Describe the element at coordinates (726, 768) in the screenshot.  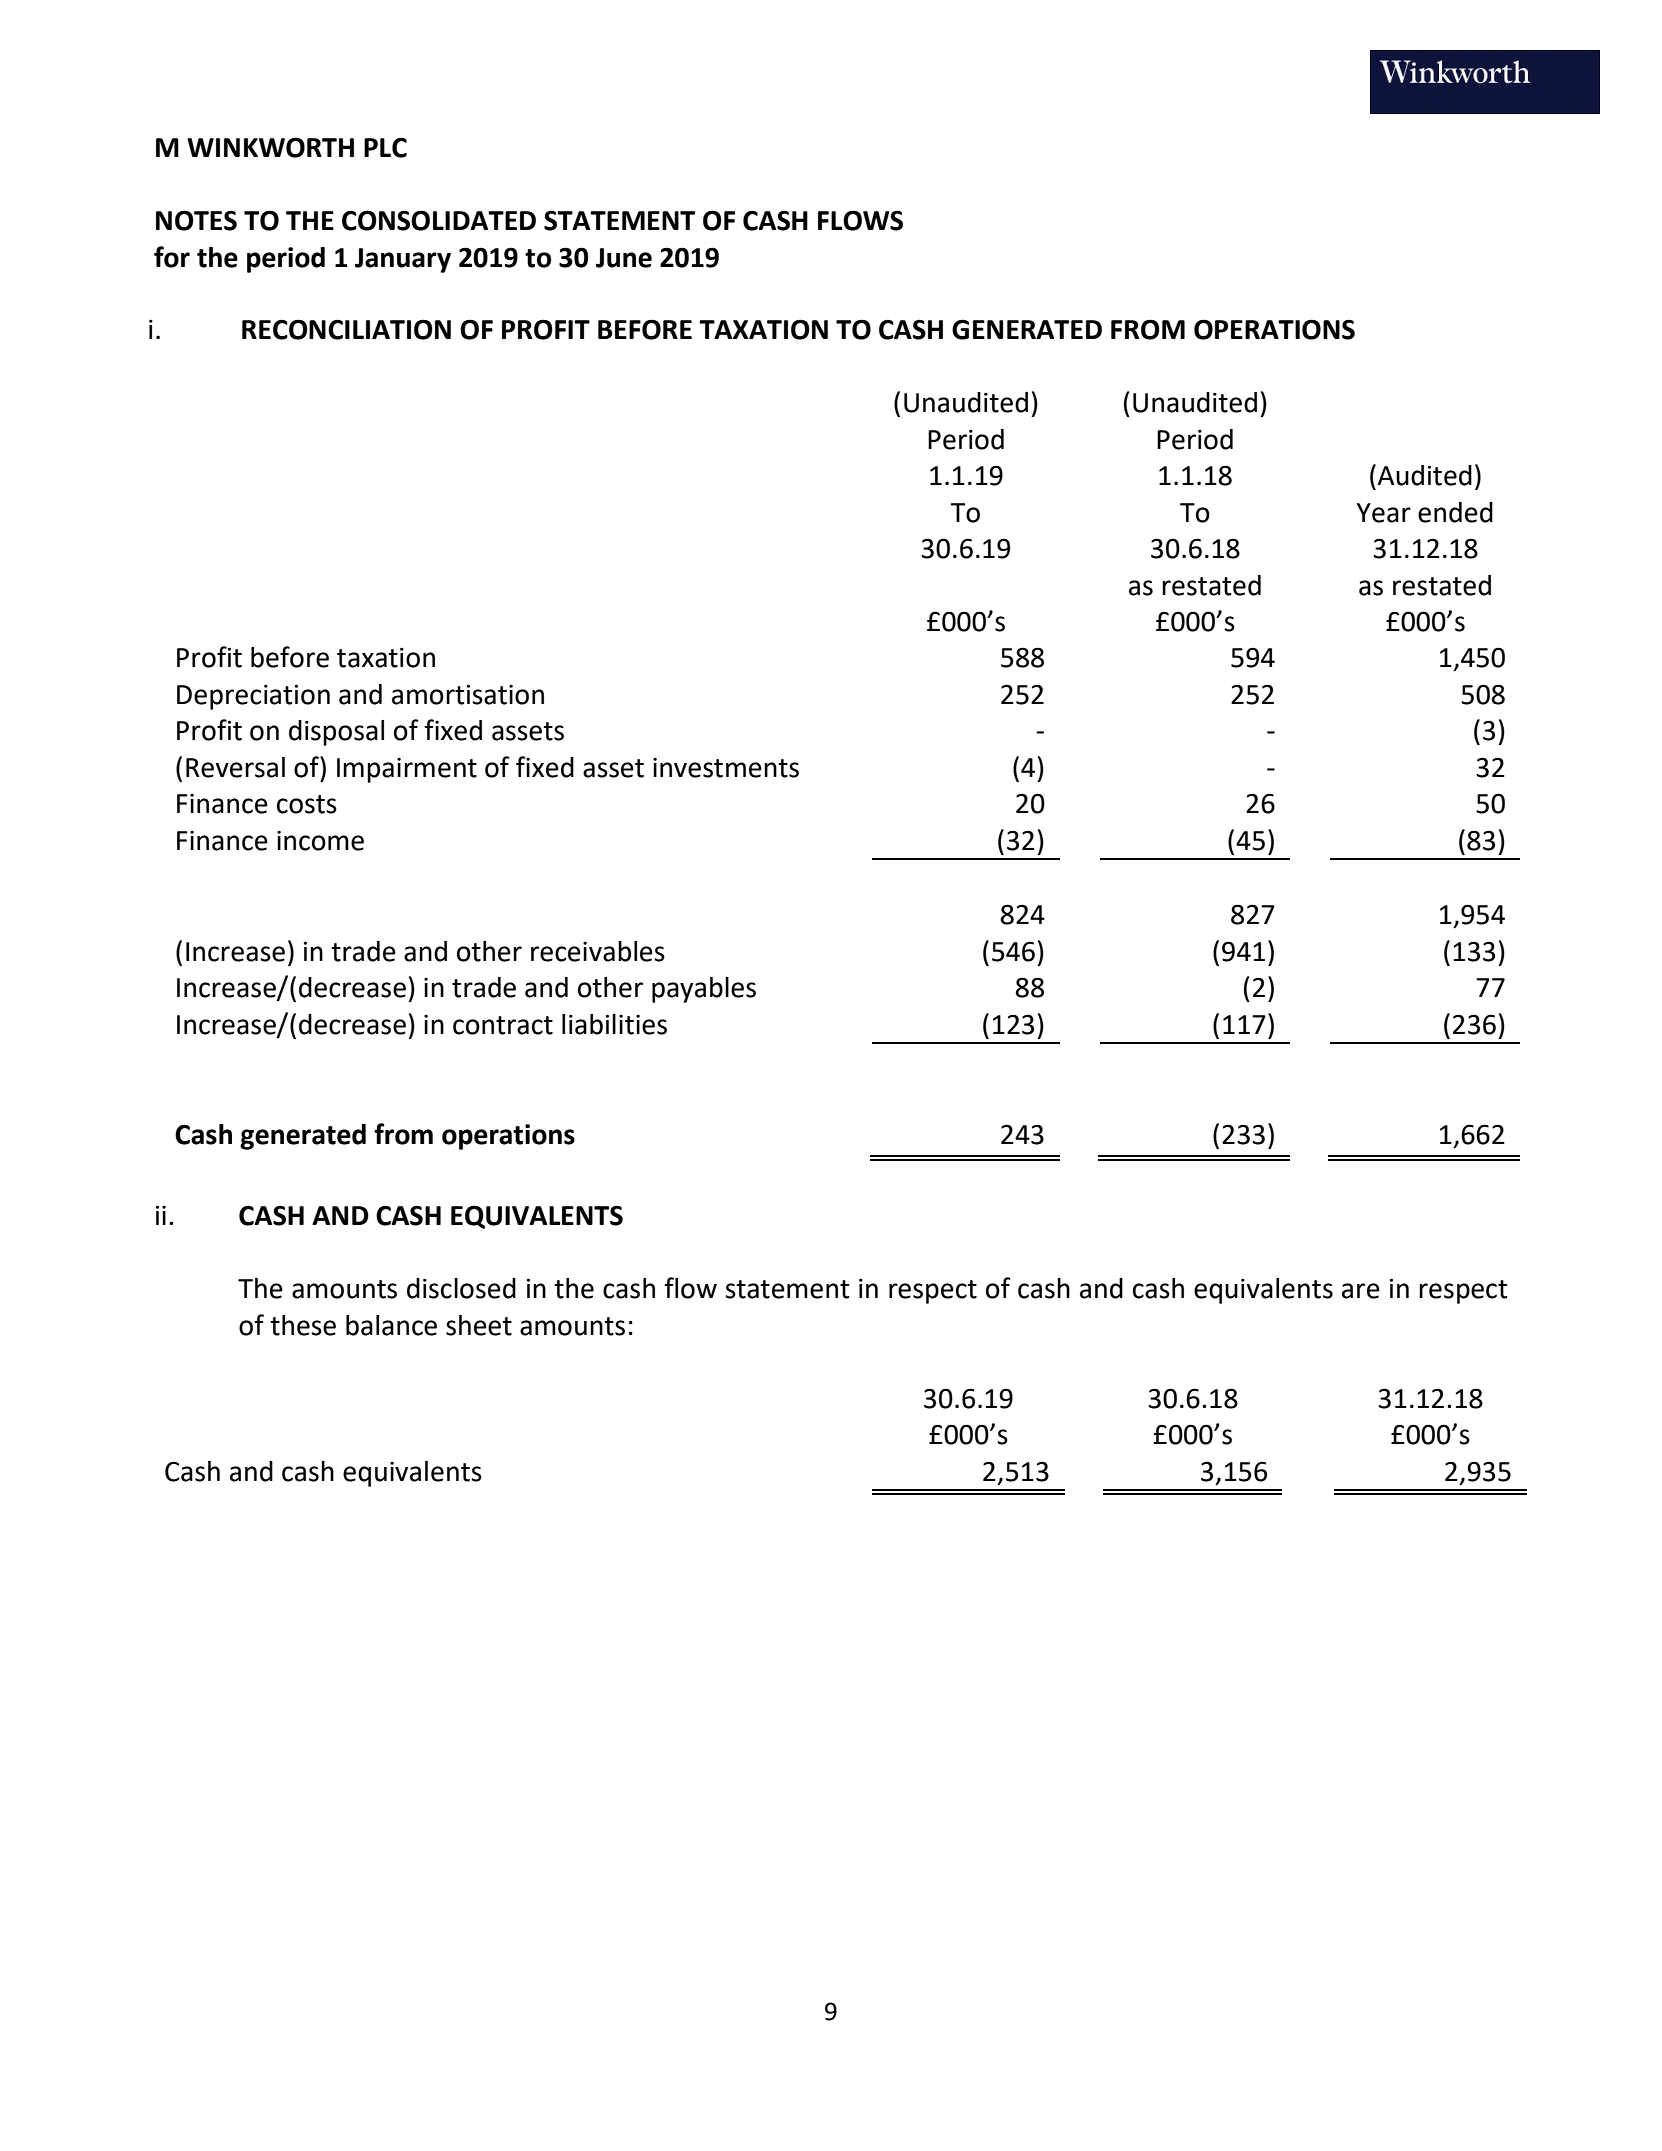
I see `investments` at that location.
